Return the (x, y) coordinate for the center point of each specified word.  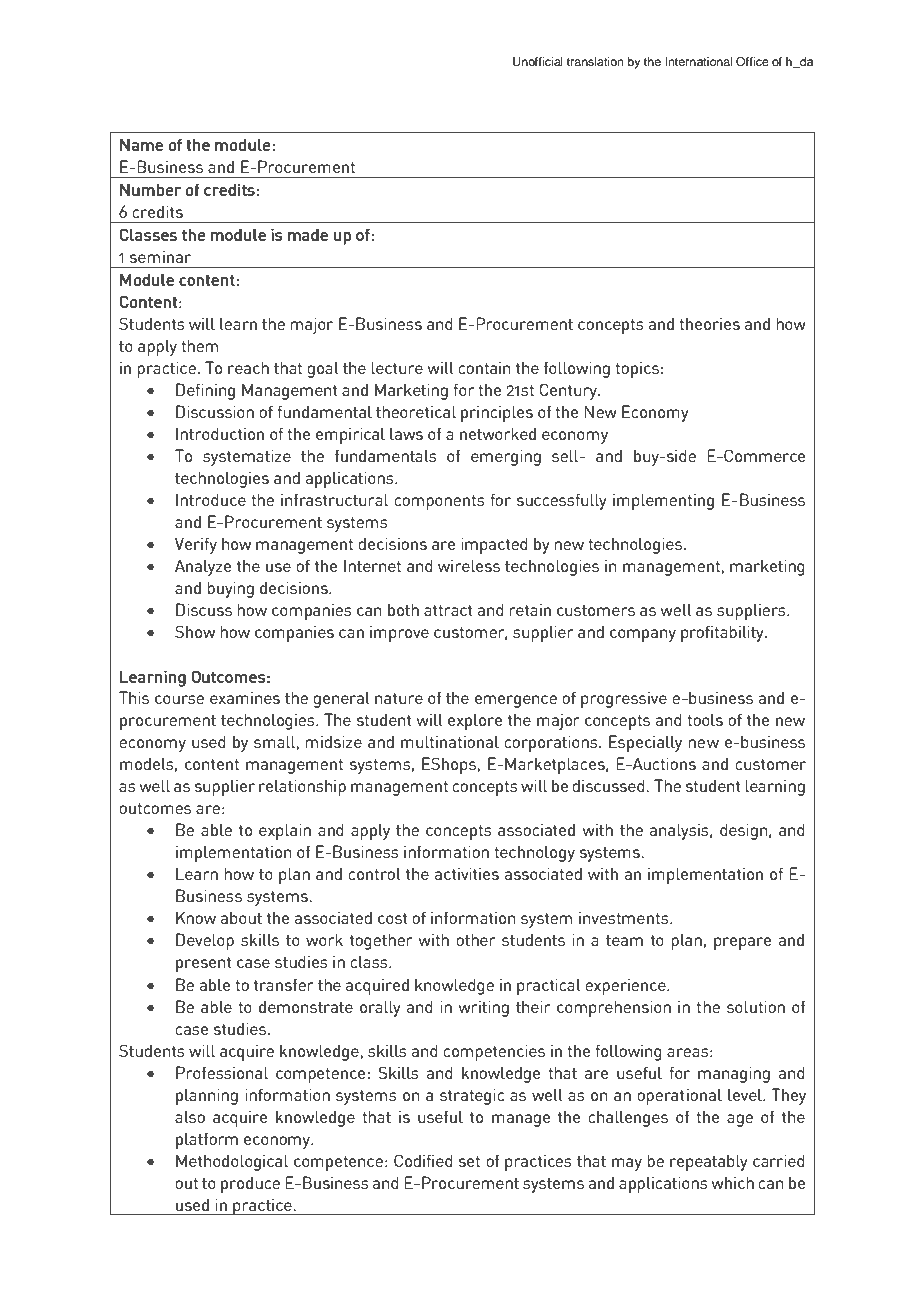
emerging (506, 457)
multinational (450, 741)
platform (207, 1140)
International (698, 61)
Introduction (220, 433)
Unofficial (538, 62)
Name (141, 144)
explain (285, 831)
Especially (645, 743)
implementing (663, 501)
